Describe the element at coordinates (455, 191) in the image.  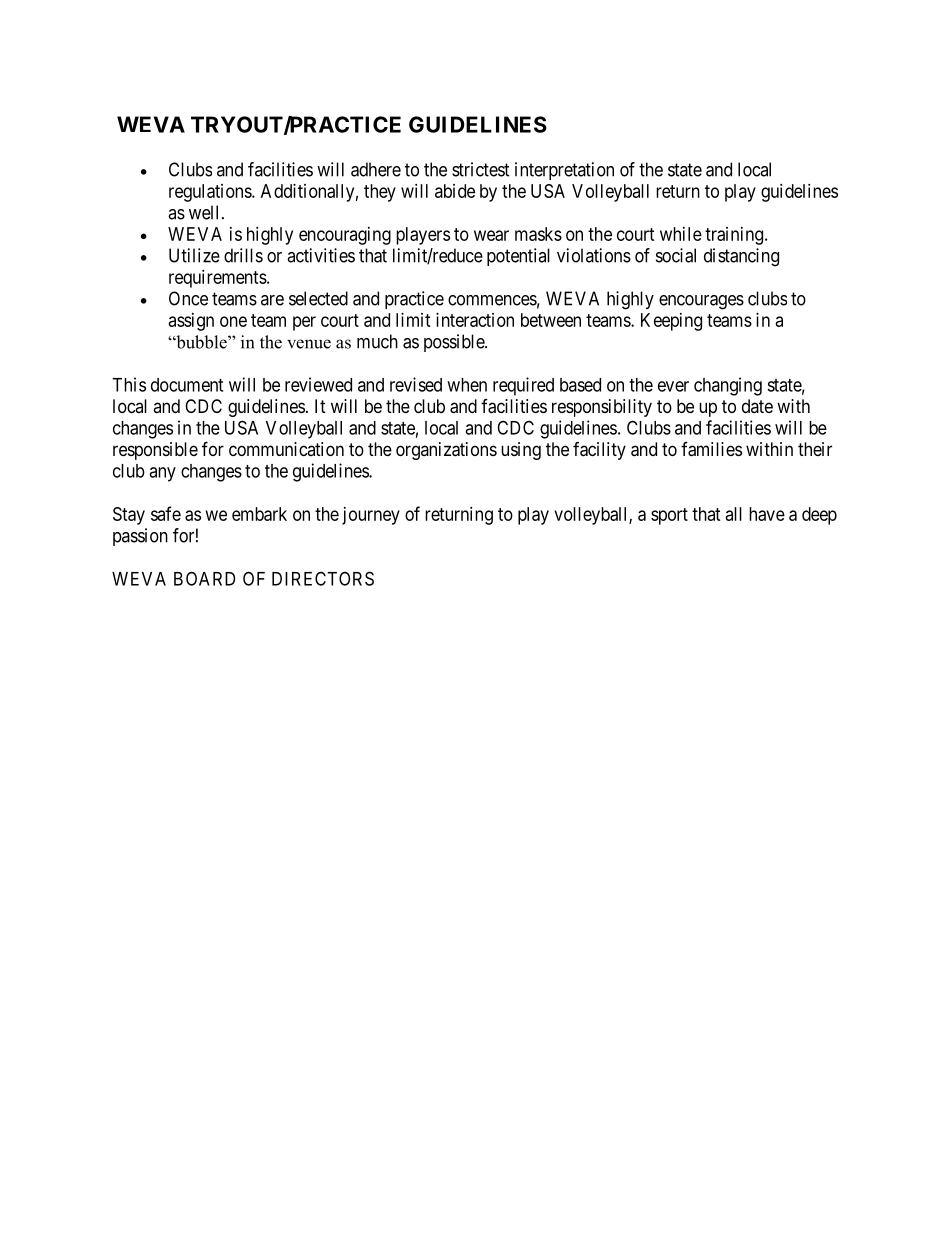
I see `abide` at that location.
